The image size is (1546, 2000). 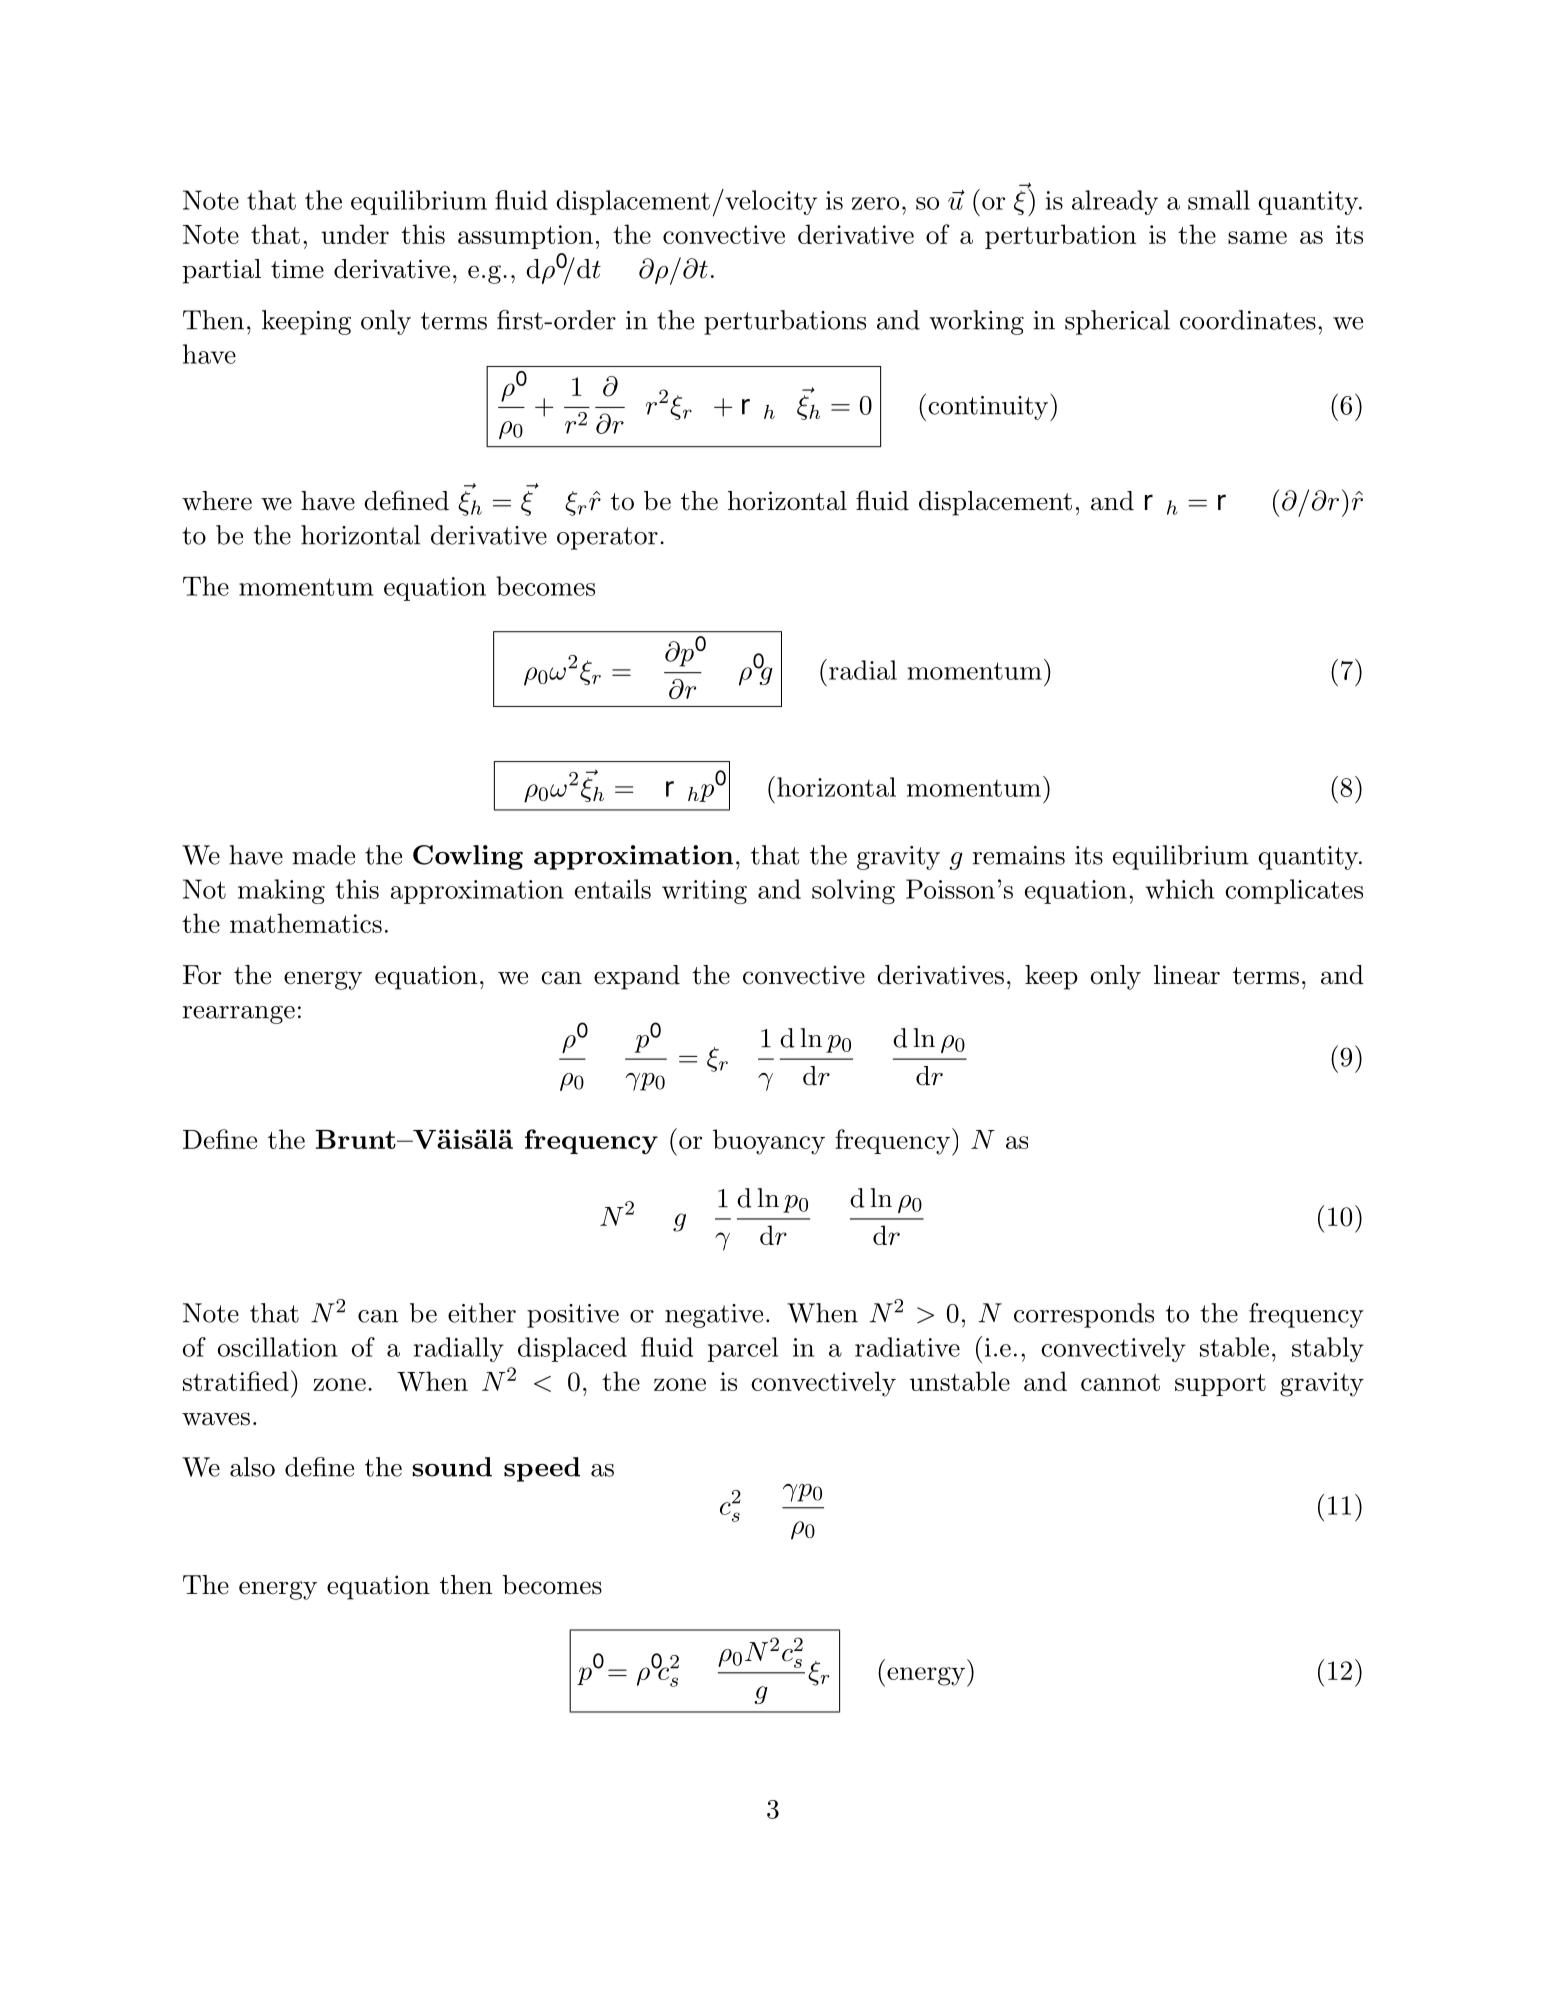 What do you see at coordinates (1019, 855) in the screenshot?
I see `remains` at bounding box center [1019, 855].
